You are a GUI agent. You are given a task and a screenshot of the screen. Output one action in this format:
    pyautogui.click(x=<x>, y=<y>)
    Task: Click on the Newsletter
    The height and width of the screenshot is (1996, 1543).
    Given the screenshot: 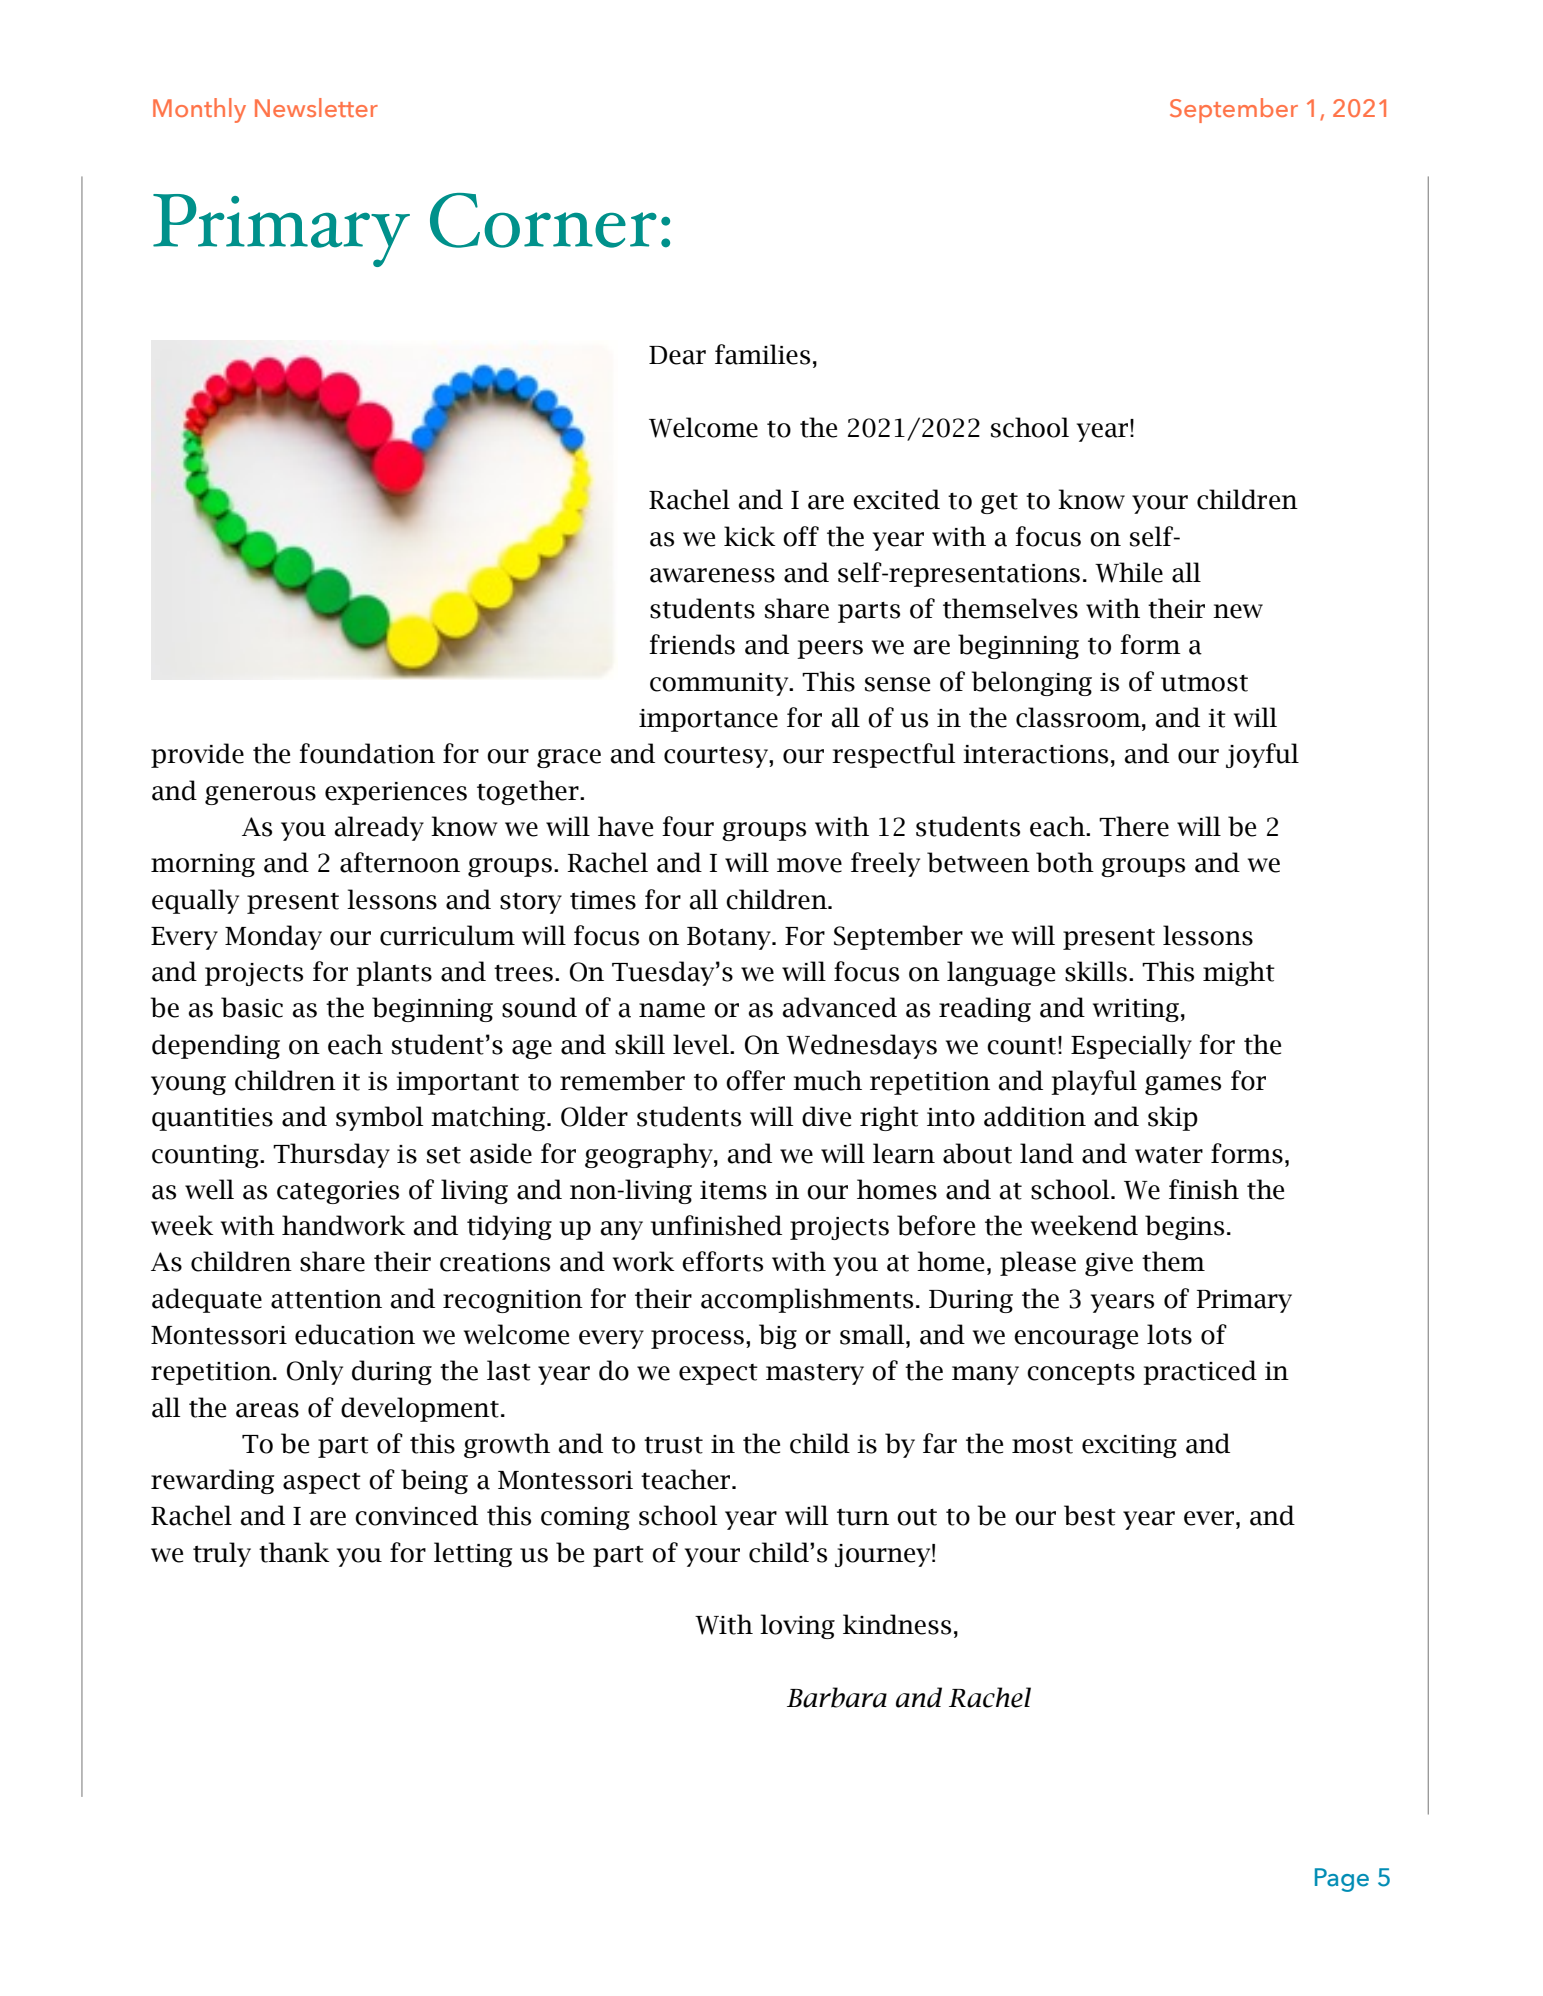 What is the action you would take?
    pyautogui.click(x=316, y=107)
